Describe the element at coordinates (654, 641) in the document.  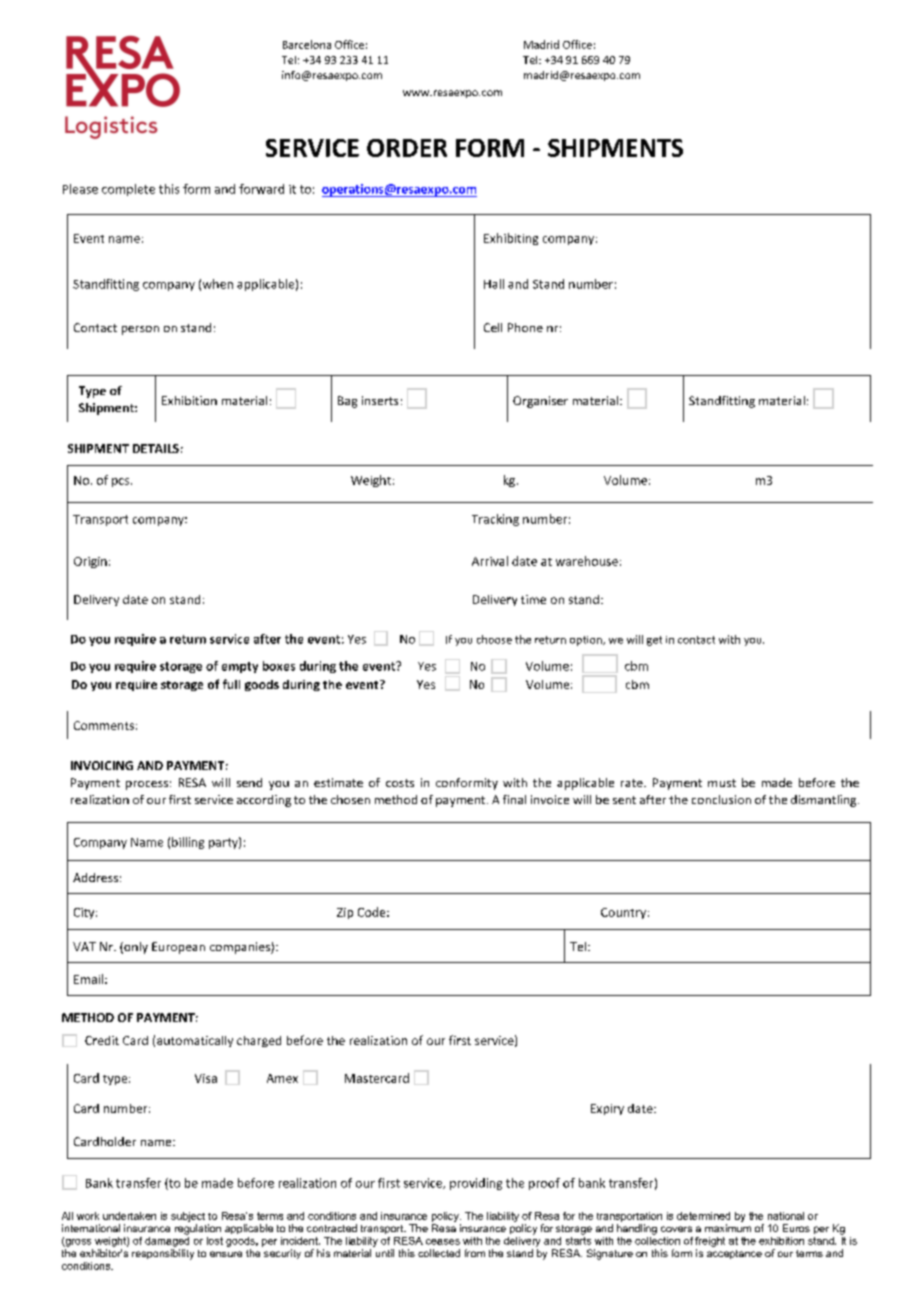
I see `get` at that location.
